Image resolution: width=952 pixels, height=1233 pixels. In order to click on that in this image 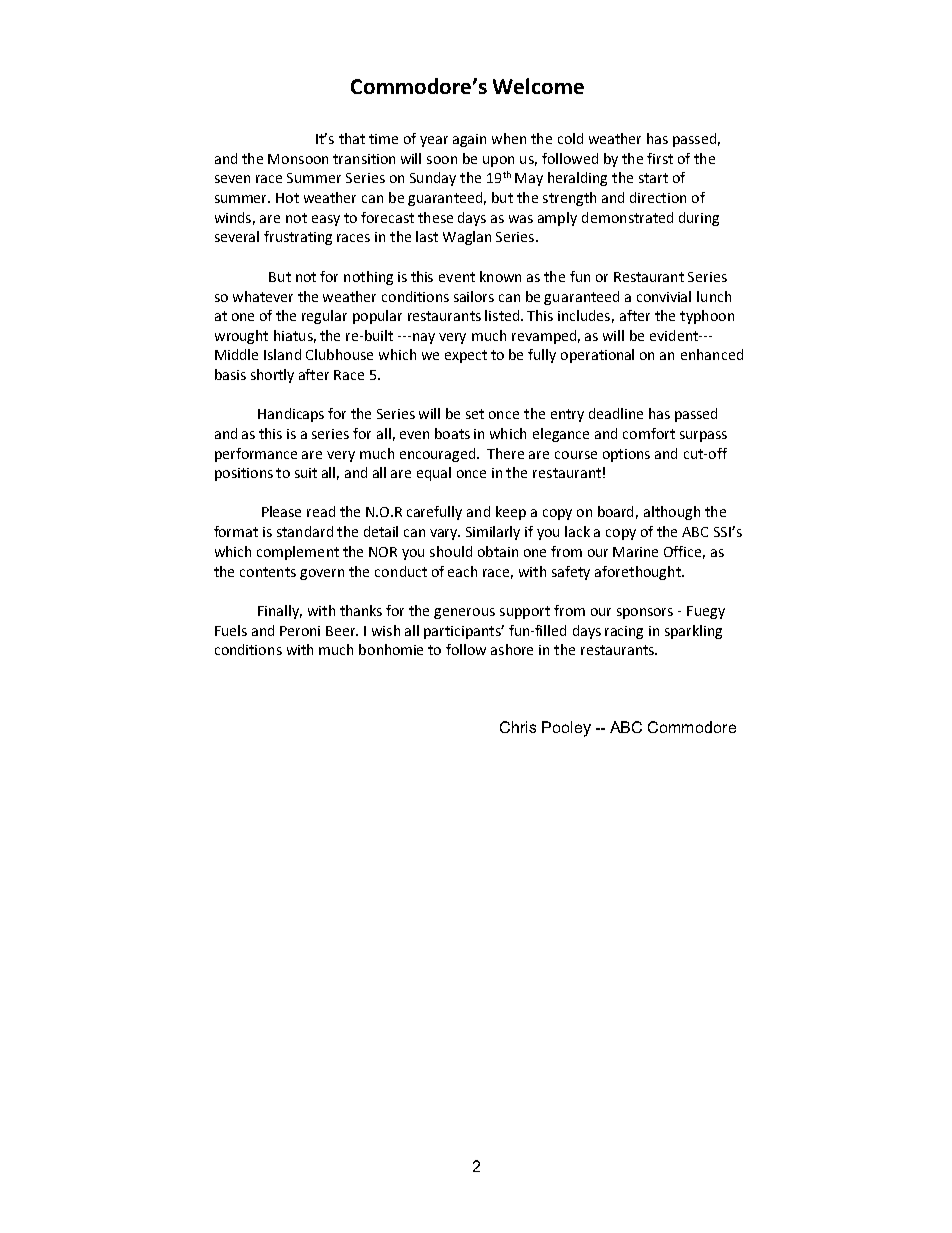, I will do `click(352, 138)`.
